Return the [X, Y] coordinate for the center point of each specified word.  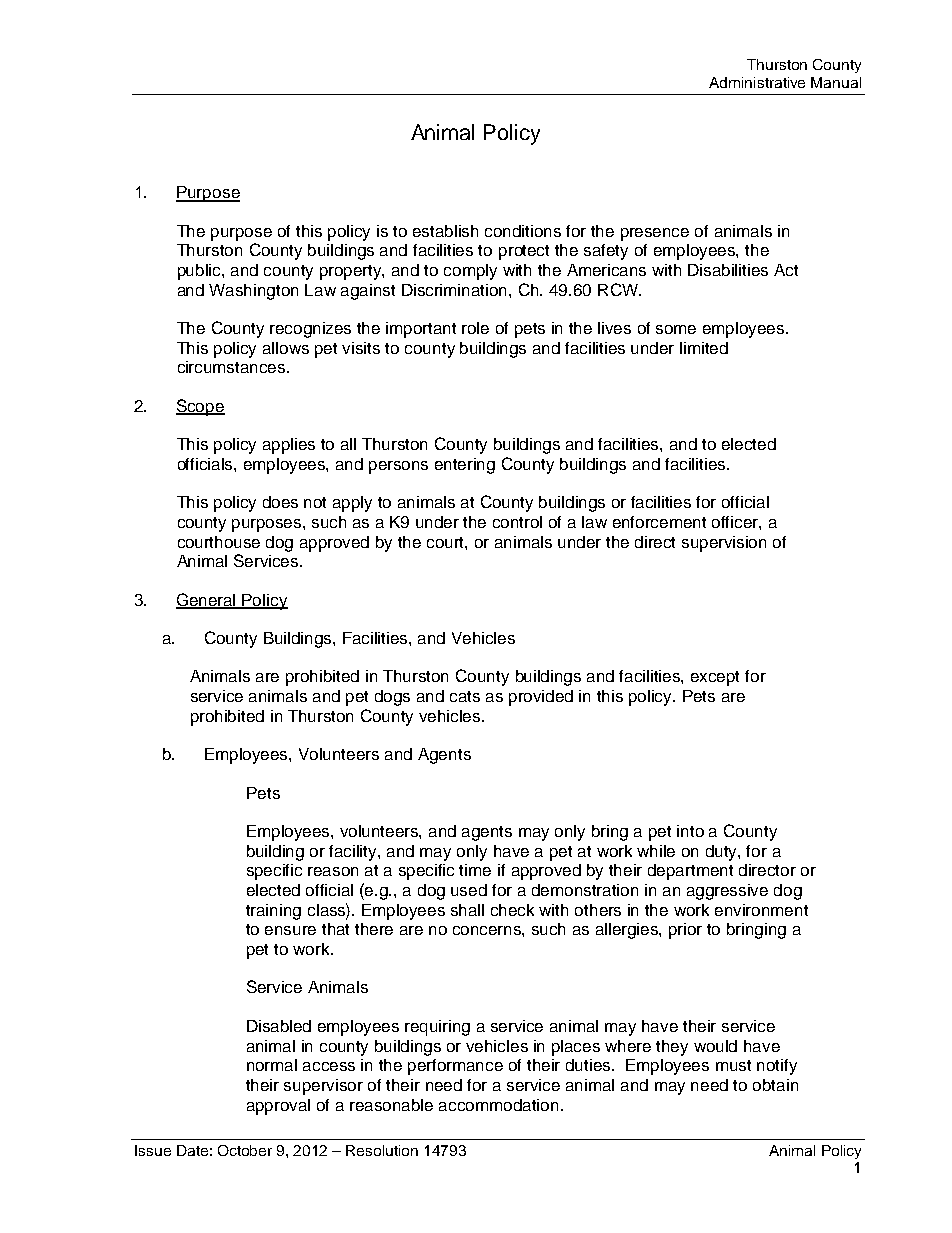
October [245, 1150]
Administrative [757, 82]
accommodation [500, 1105]
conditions [523, 231]
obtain [775, 1085]
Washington [253, 292]
